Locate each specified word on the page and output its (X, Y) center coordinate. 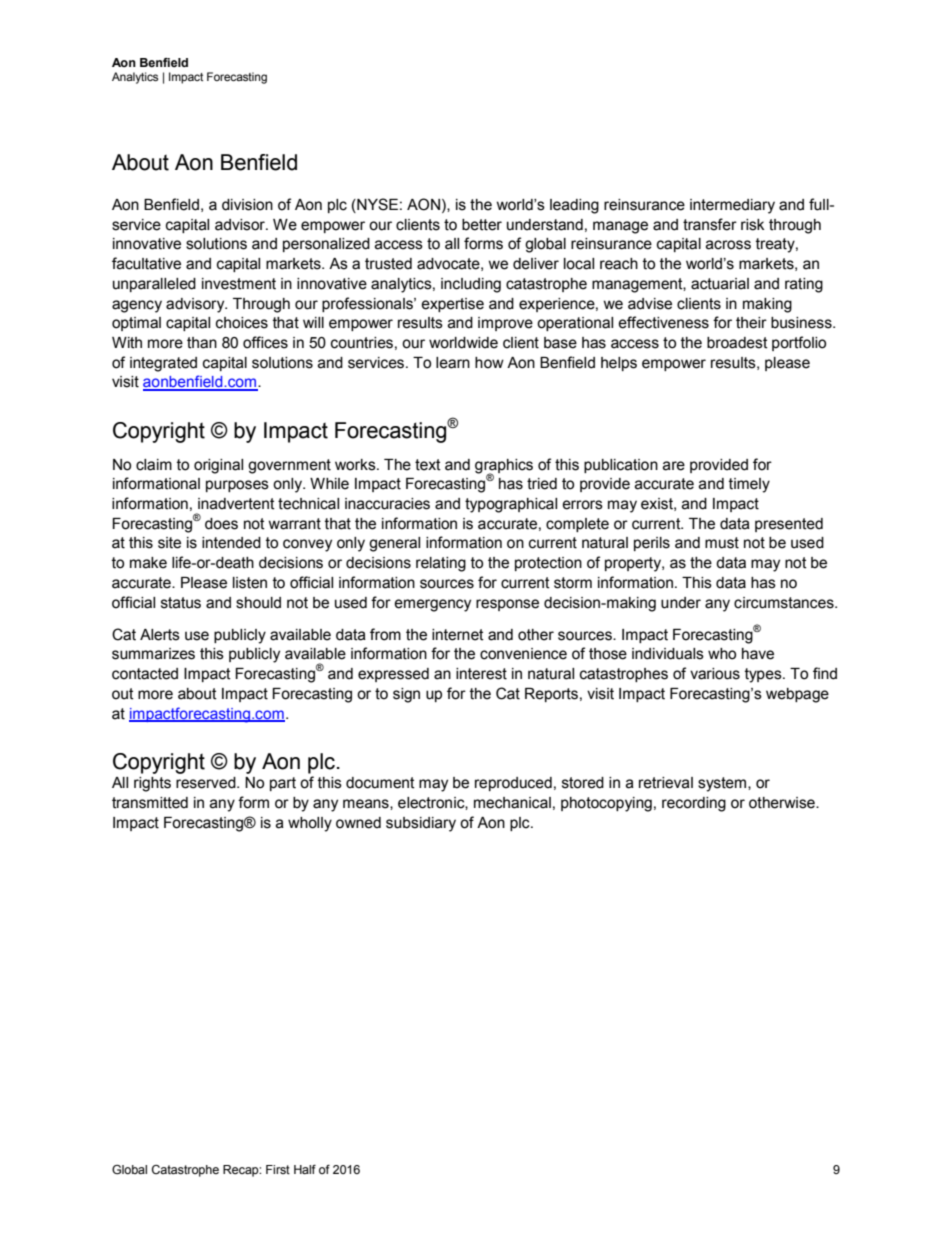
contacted (145, 674)
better (482, 225)
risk (752, 225)
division (247, 205)
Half (305, 1169)
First (278, 1169)
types (764, 675)
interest (481, 674)
